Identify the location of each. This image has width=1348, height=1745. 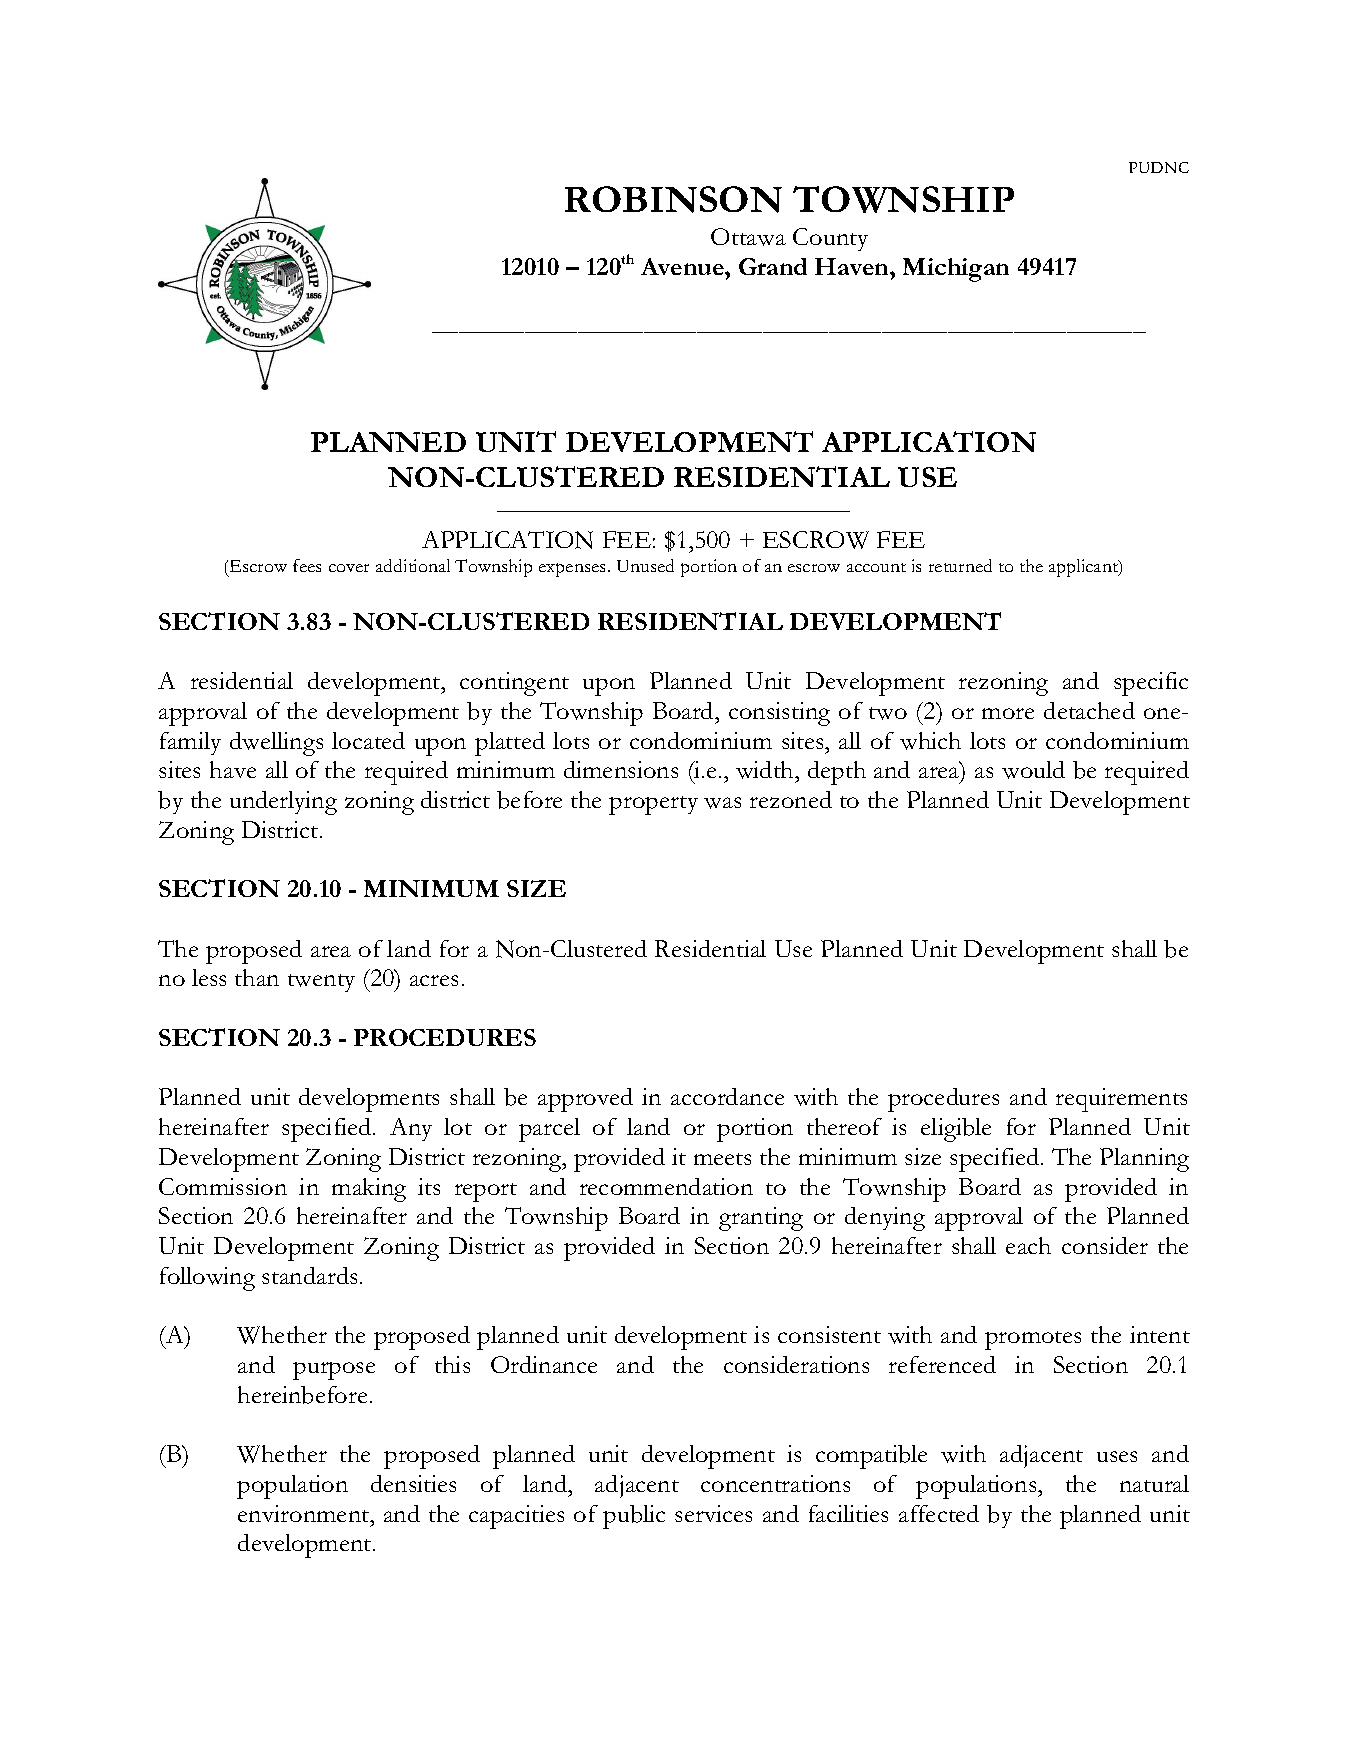
(1028, 1245).
